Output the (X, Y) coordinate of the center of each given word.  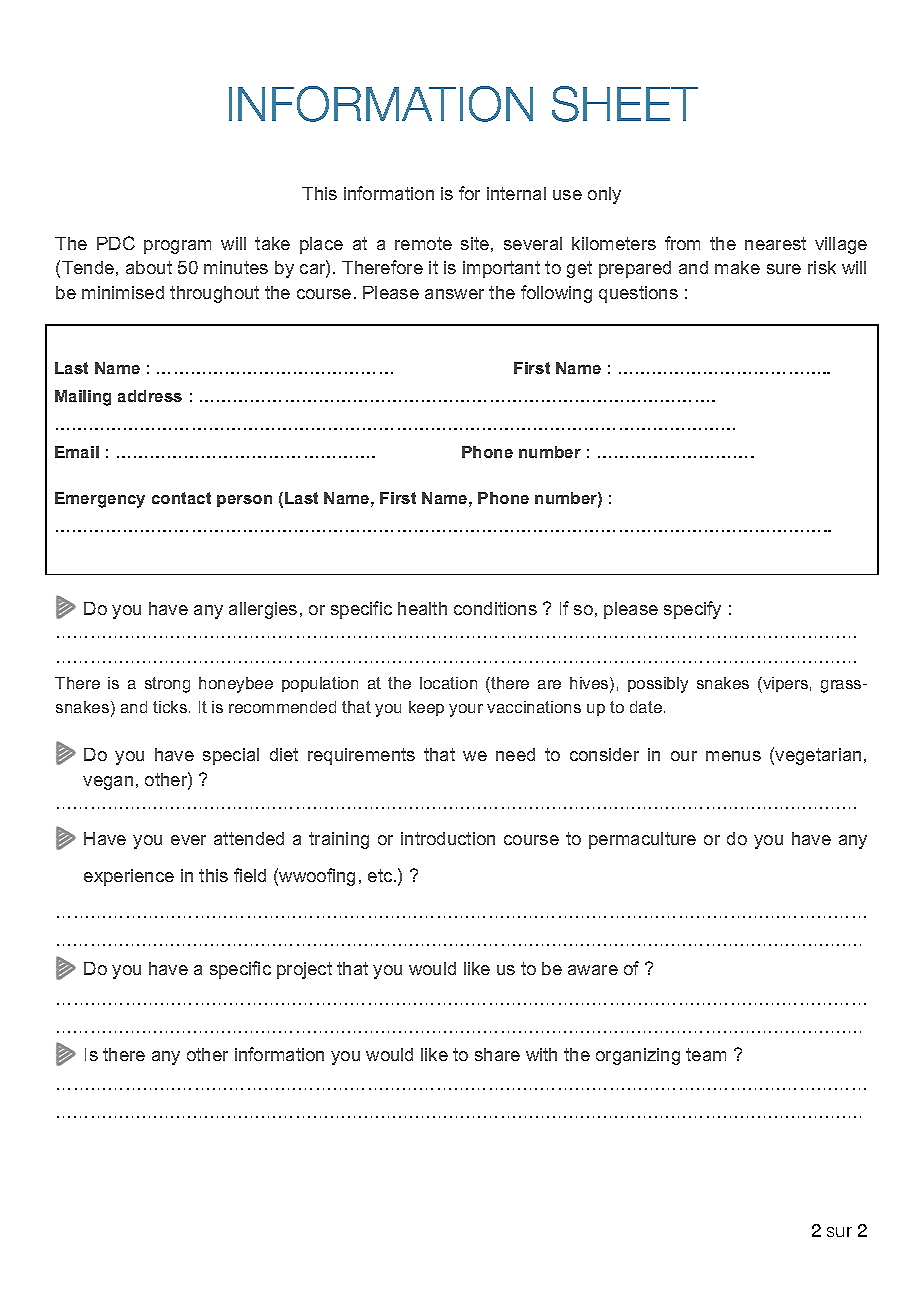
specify (692, 610)
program (177, 247)
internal (516, 193)
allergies (263, 610)
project (304, 970)
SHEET (625, 104)
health (422, 608)
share (497, 1054)
